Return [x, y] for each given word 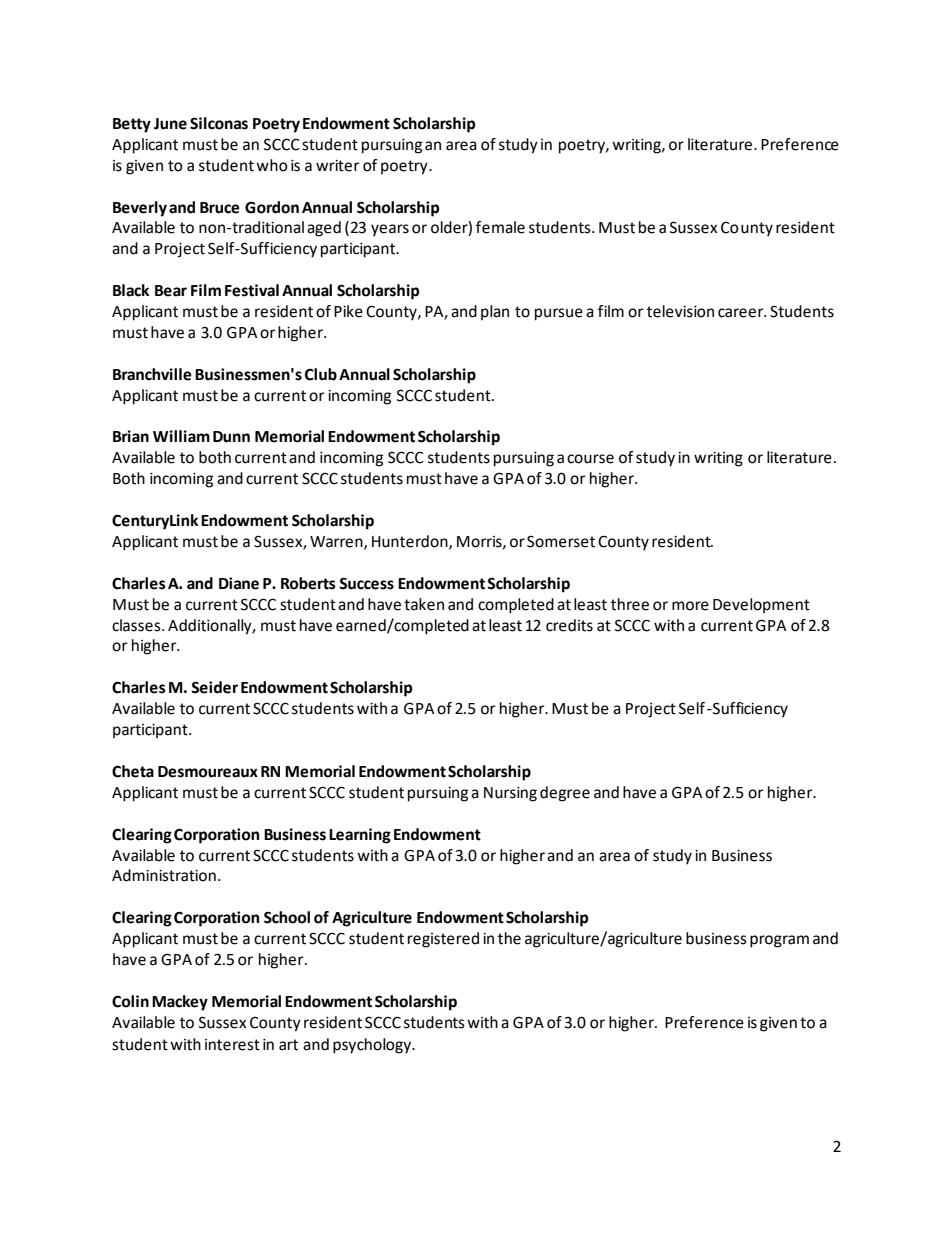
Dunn [231, 437]
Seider [214, 687]
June [170, 124]
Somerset [561, 541]
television [680, 311]
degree [565, 794]
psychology [373, 1046]
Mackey [180, 1003]
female [500, 227]
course [590, 459]
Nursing [510, 794]
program [779, 941]
